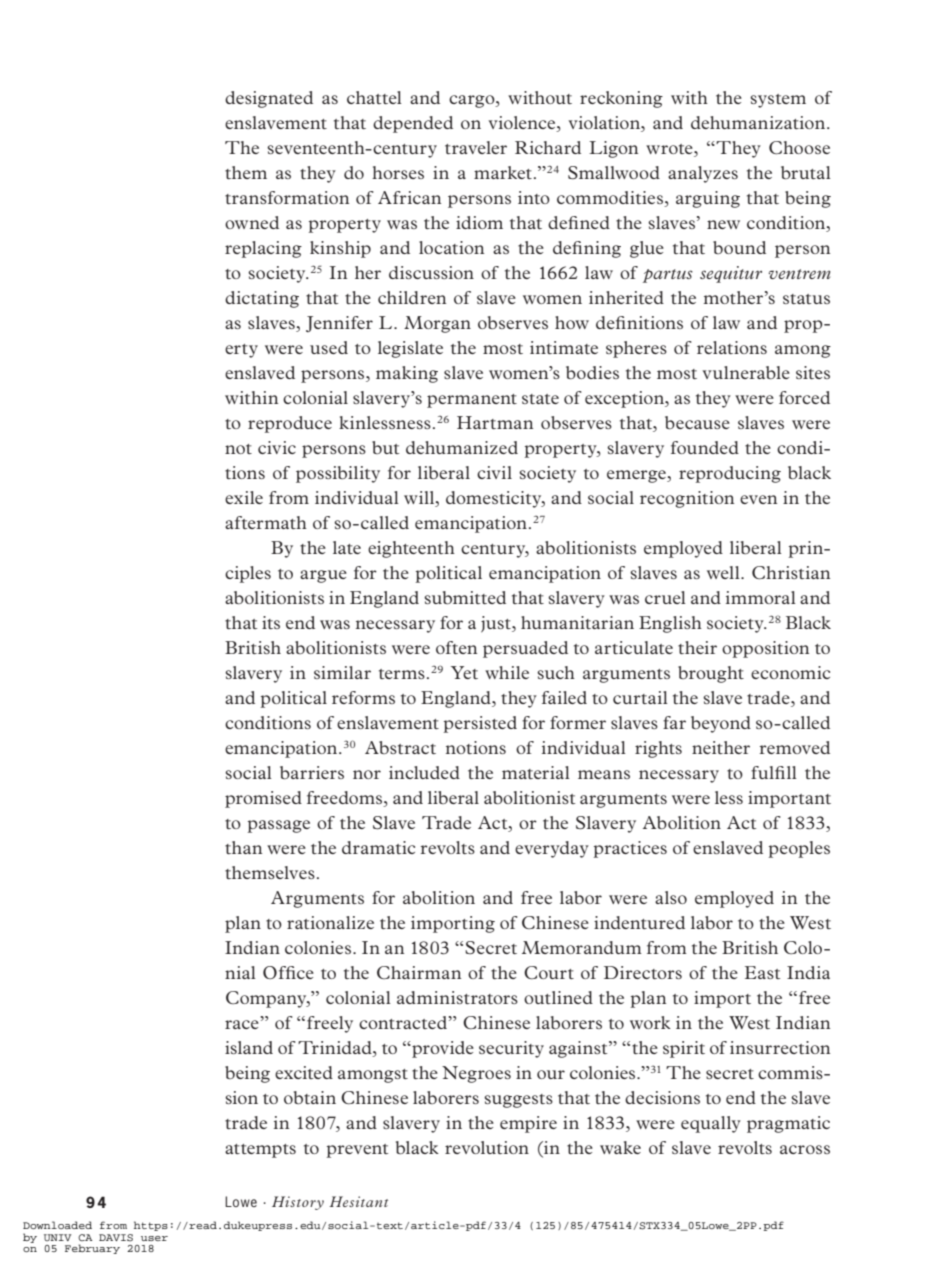 This document has width=952, height=1281. What do you see at coordinates (759, 122) in the document?
I see `dehumanization` at bounding box center [759, 122].
